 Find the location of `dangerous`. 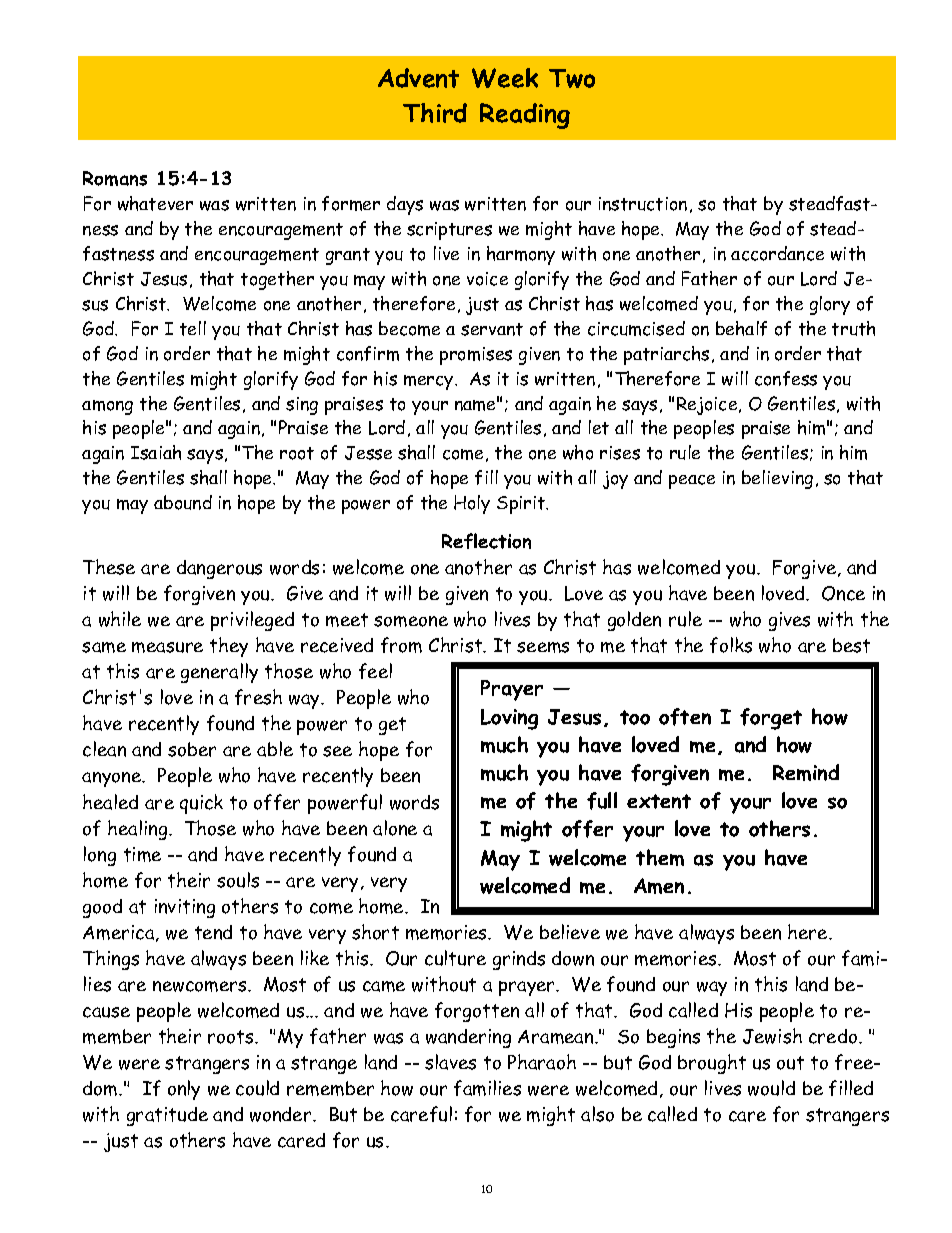

dangerous is located at coordinates (219, 569).
